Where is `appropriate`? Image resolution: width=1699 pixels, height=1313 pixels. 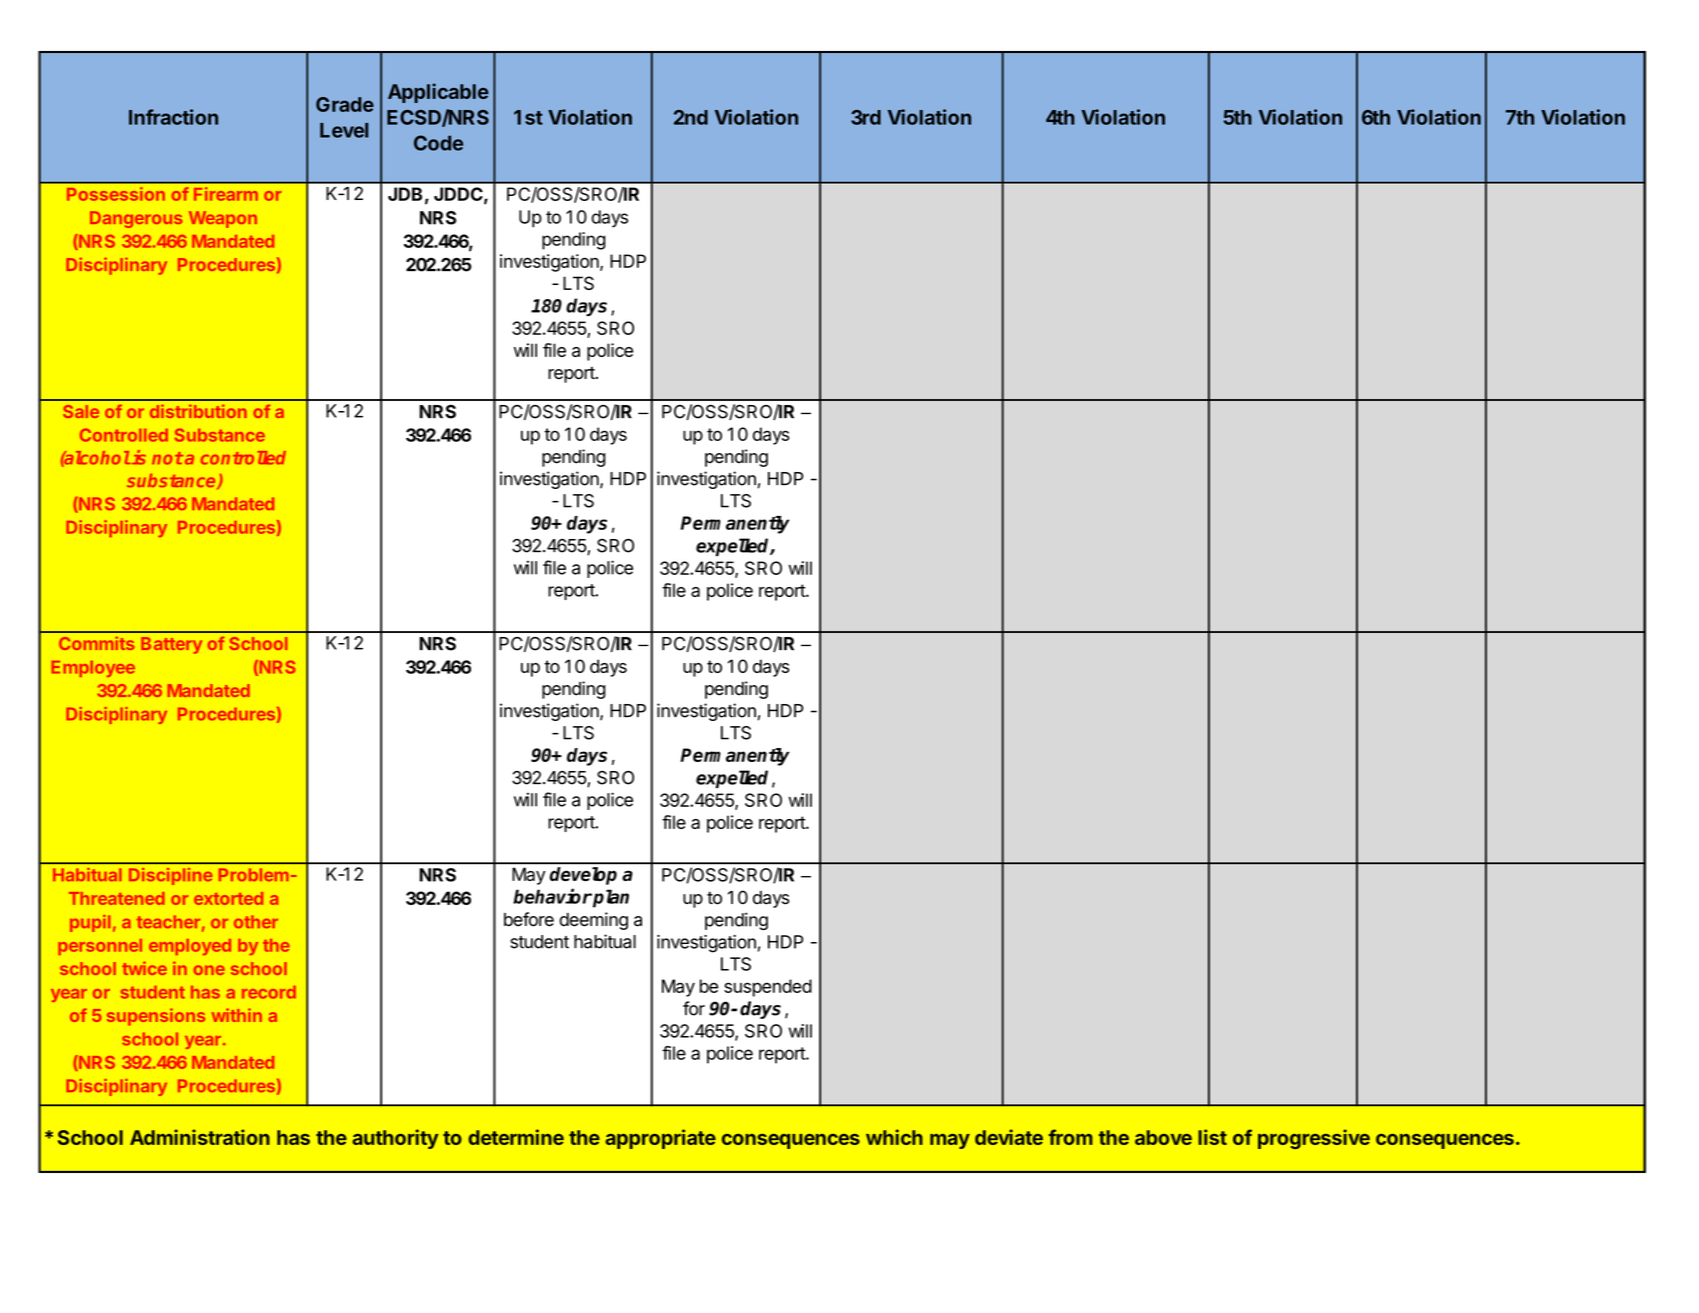 appropriate is located at coordinates (660, 1139).
